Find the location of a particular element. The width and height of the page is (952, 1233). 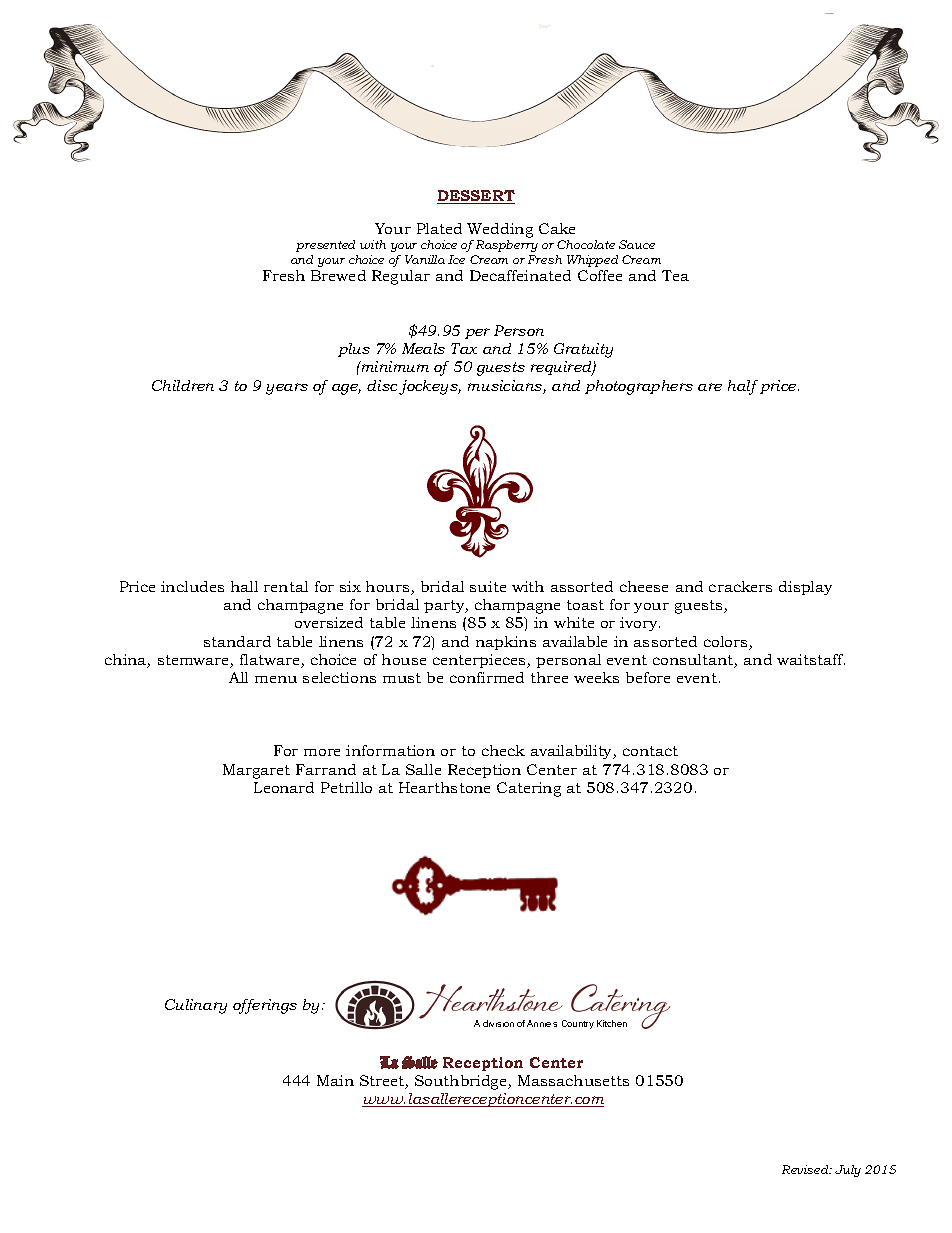

Southbridge is located at coordinates (462, 1082).
